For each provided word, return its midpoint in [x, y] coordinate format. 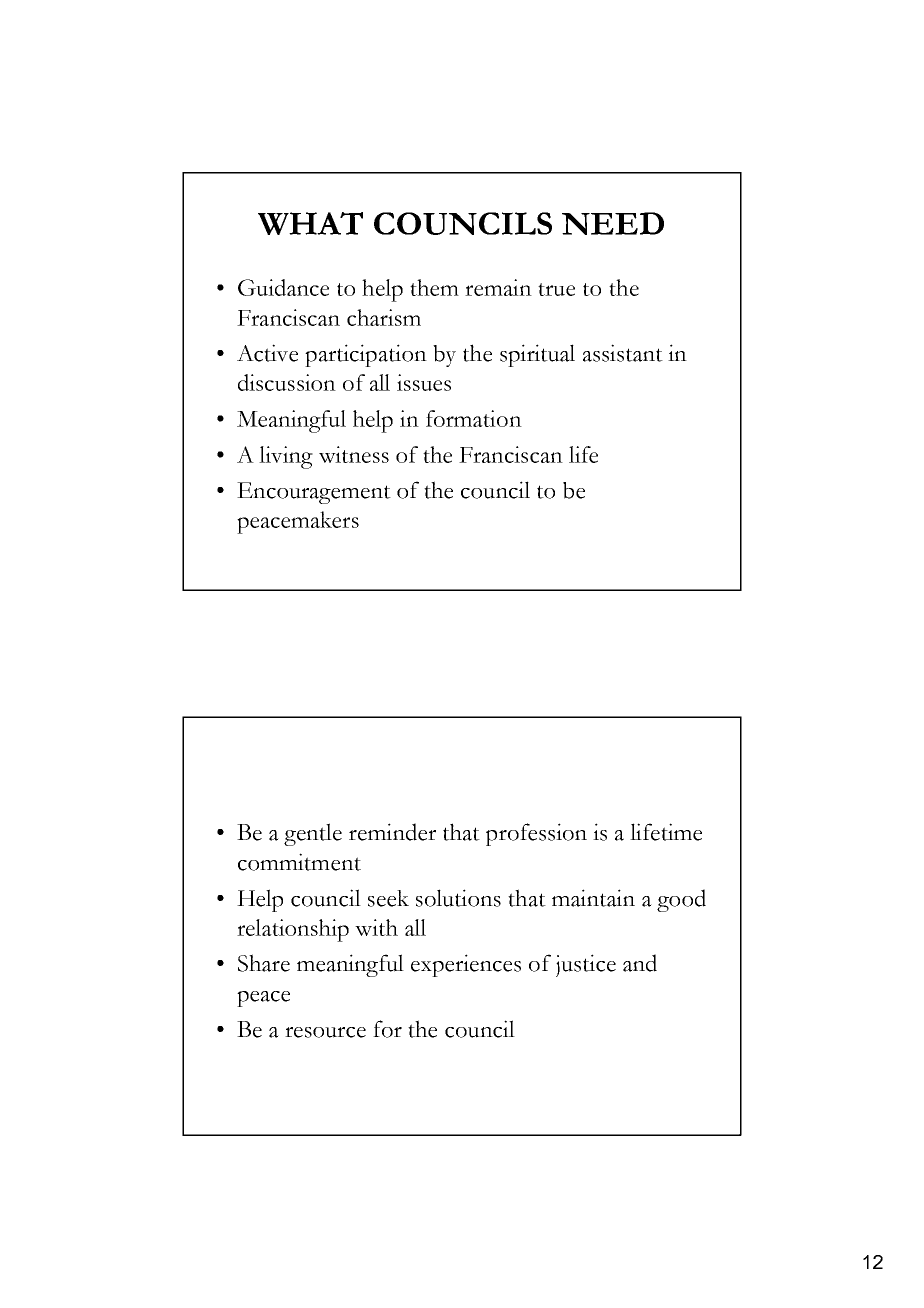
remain [498, 287]
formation [474, 418]
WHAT [310, 223]
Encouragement [314, 493]
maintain [593, 898]
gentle [313, 834]
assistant [623, 353]
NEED [613, 223]
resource [325, 1032]
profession [536, 834]
